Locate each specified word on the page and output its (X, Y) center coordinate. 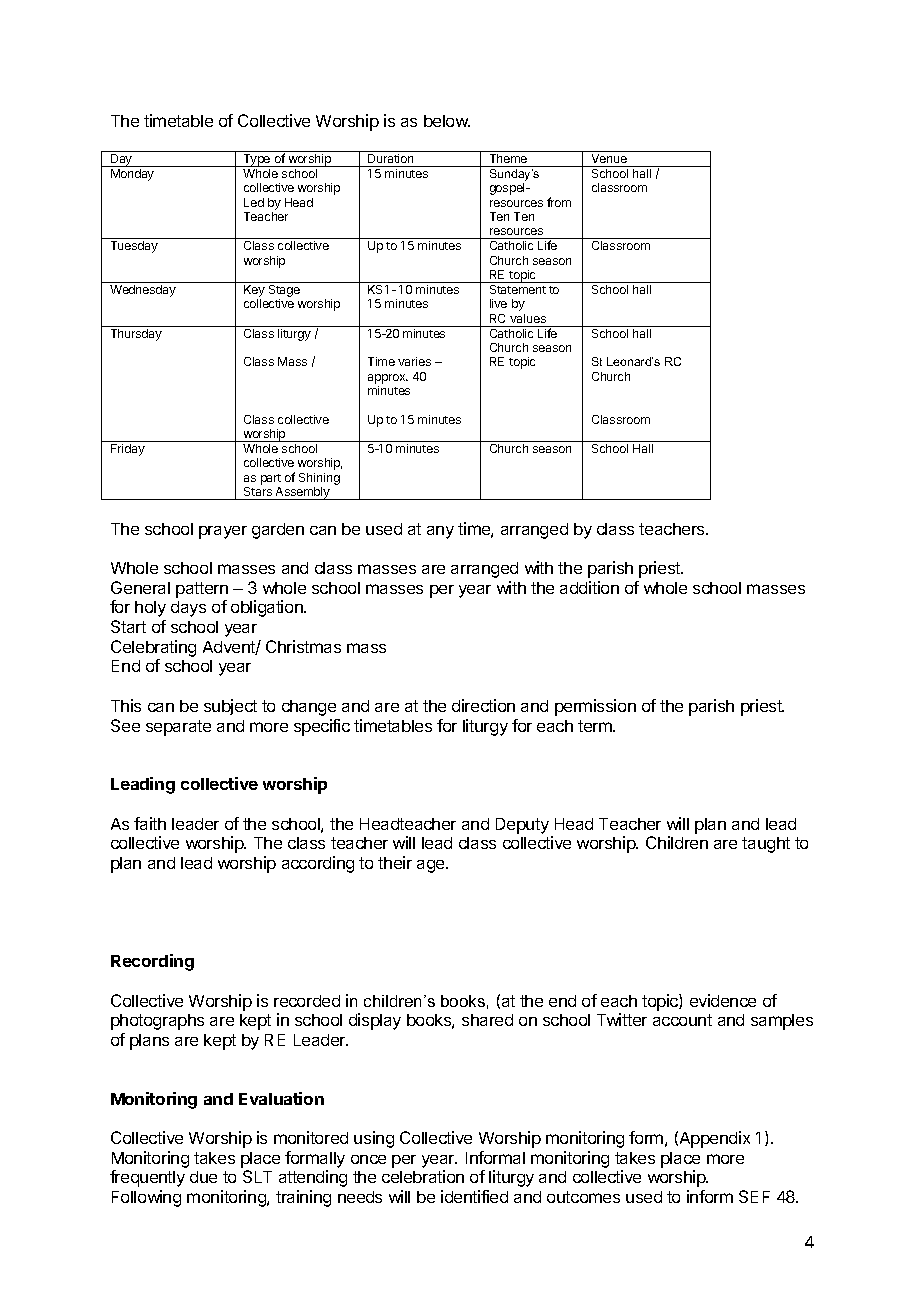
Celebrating (153, 650)
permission (595, 707)
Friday (128, 450)
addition (589, 587)
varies (414, 361)
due (203, 1177)
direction (483, 705)
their (395, 862)
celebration (423, 1176)
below (447, 121)
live (498, 303)
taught (766, 845)
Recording (152, 962)
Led (254, 202)
